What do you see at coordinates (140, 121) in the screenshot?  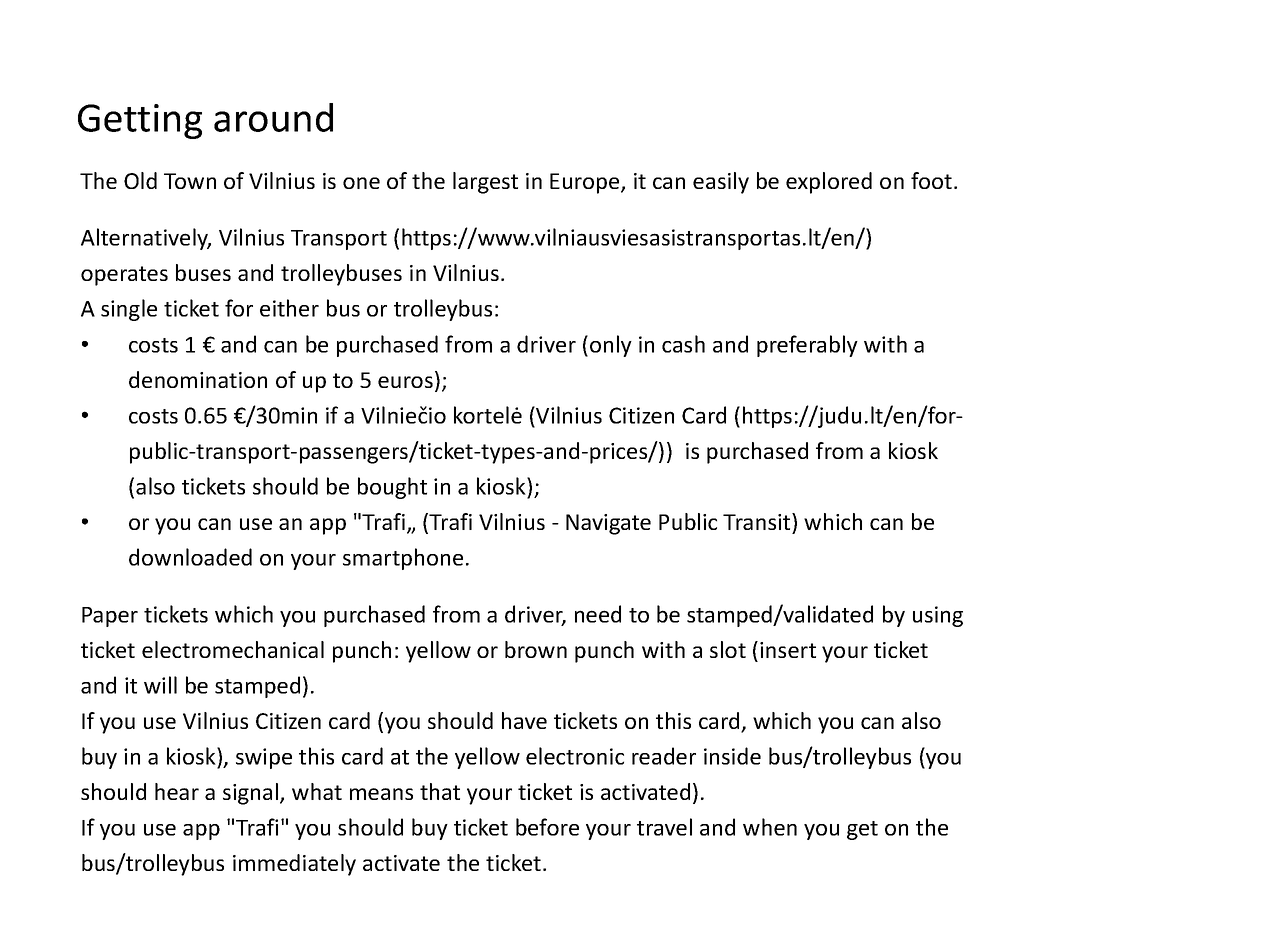 I see `Getting` at bounding box center [140, 121].
